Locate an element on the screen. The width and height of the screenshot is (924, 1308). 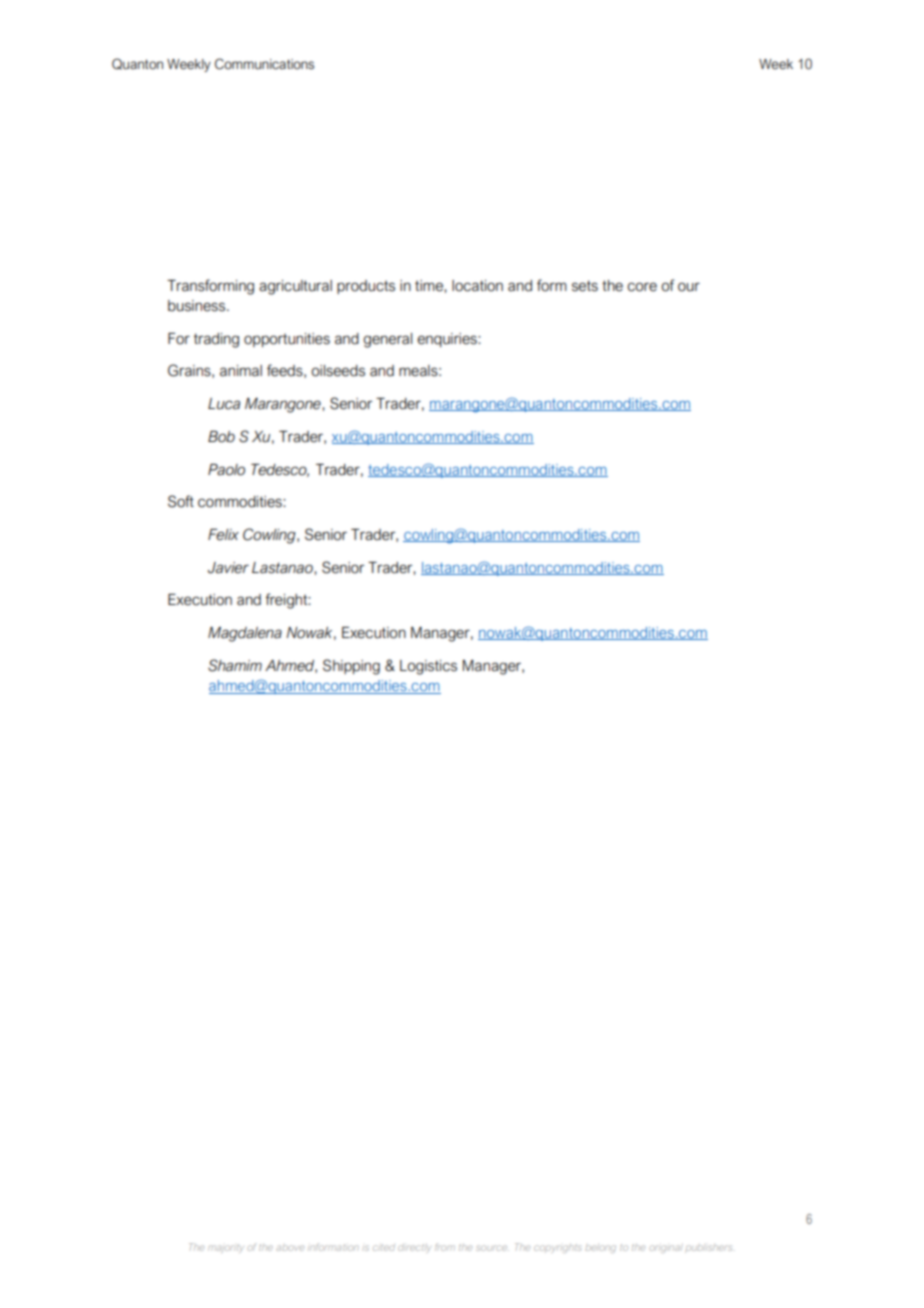
Logistics is located at coordinates (428, 667).
